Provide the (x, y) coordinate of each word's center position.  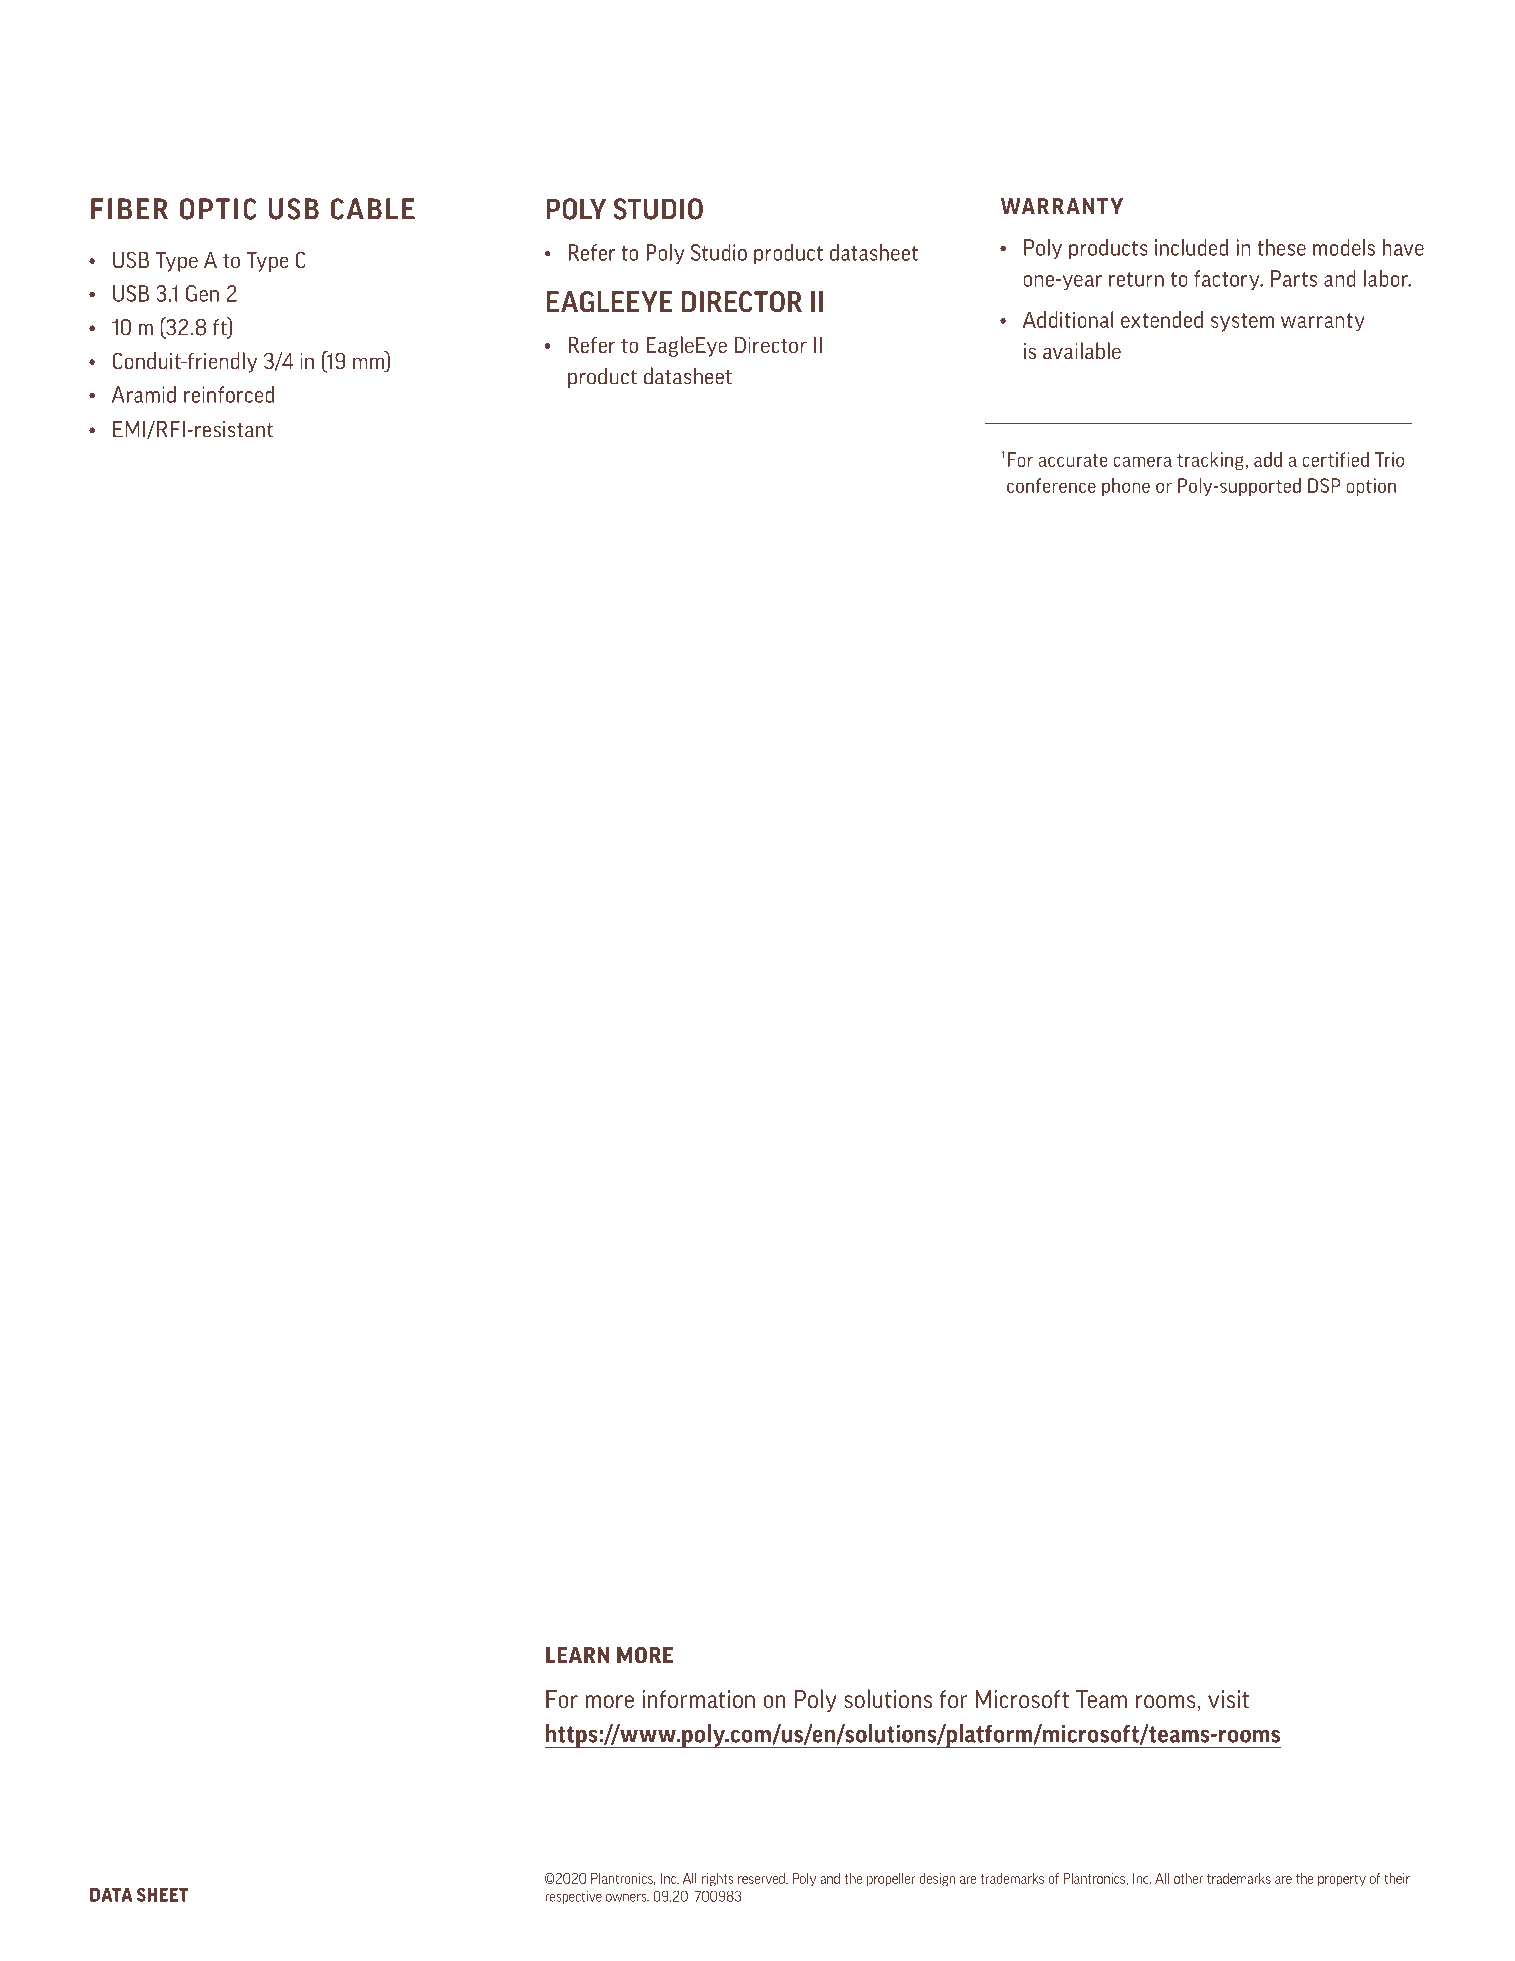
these (1281, 247)
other (1188, 1878)
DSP (1324, 485)
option (1371, 487)
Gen (202, 293)
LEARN (577, 1655)
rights (718, 1879)
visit (1228, 1699)
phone (1126, 487)
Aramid (144, 394)
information (698, 1699)
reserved (762, 1878)
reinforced (229, 394)
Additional (1068, 319)
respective (573, 1897)
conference (1051, 485)
